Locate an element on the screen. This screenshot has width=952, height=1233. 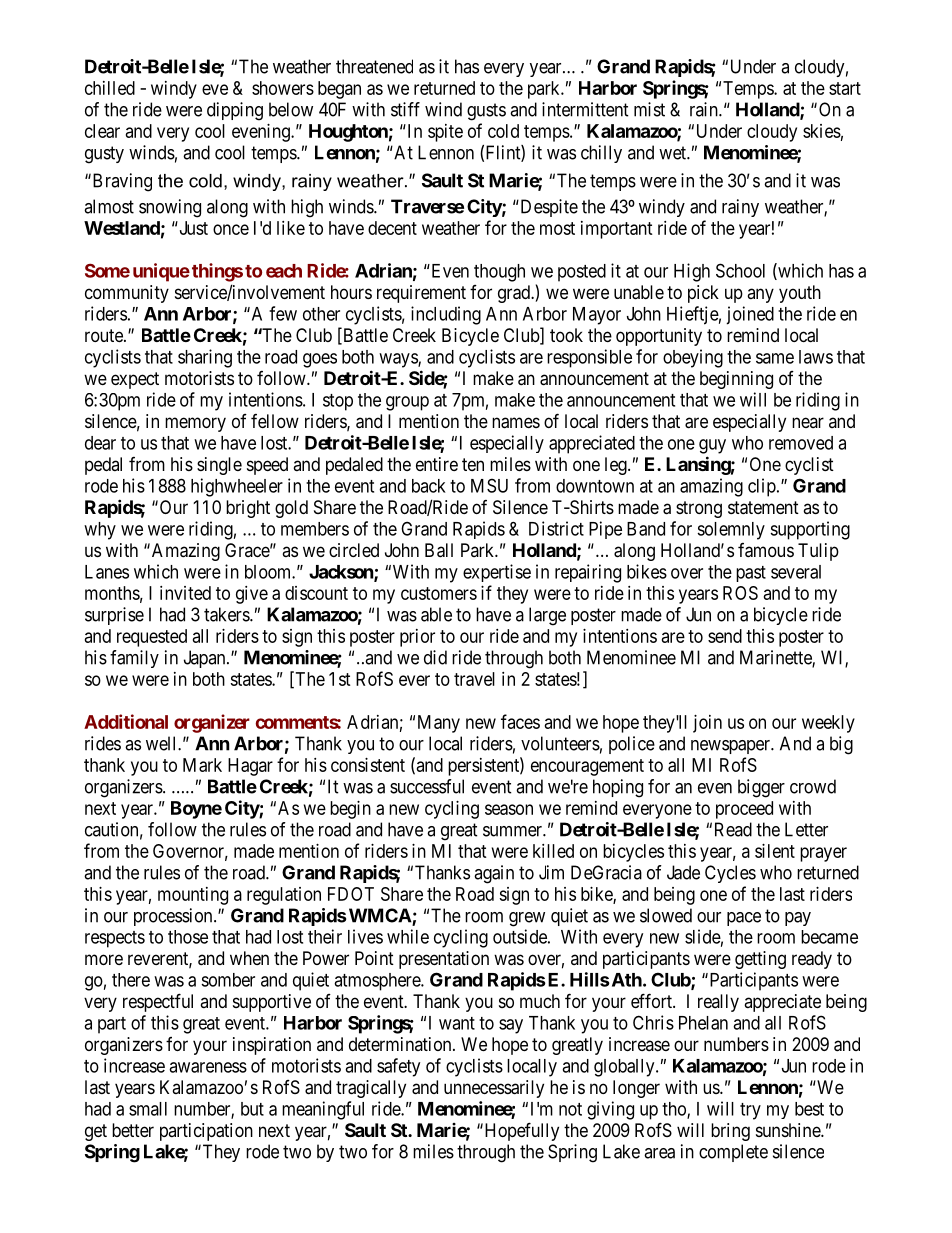
skies is located at coordinates (822, 131).
